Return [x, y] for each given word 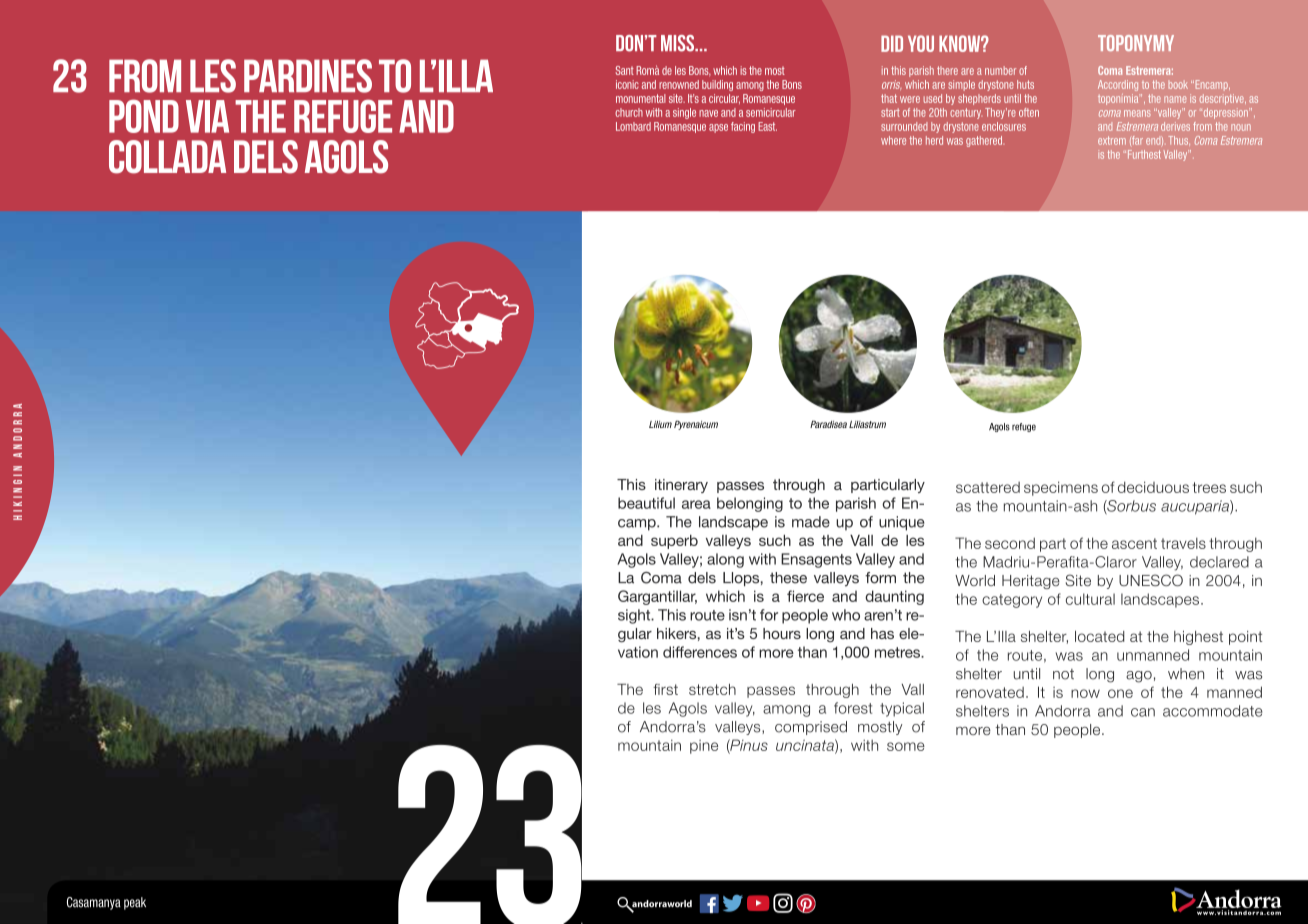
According [1118, 85]
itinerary [681, 486]
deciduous [1153, 487]
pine [704, 747]
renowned [679, 84]
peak [135, 903]
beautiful [646, 503]
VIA [207, 116]
